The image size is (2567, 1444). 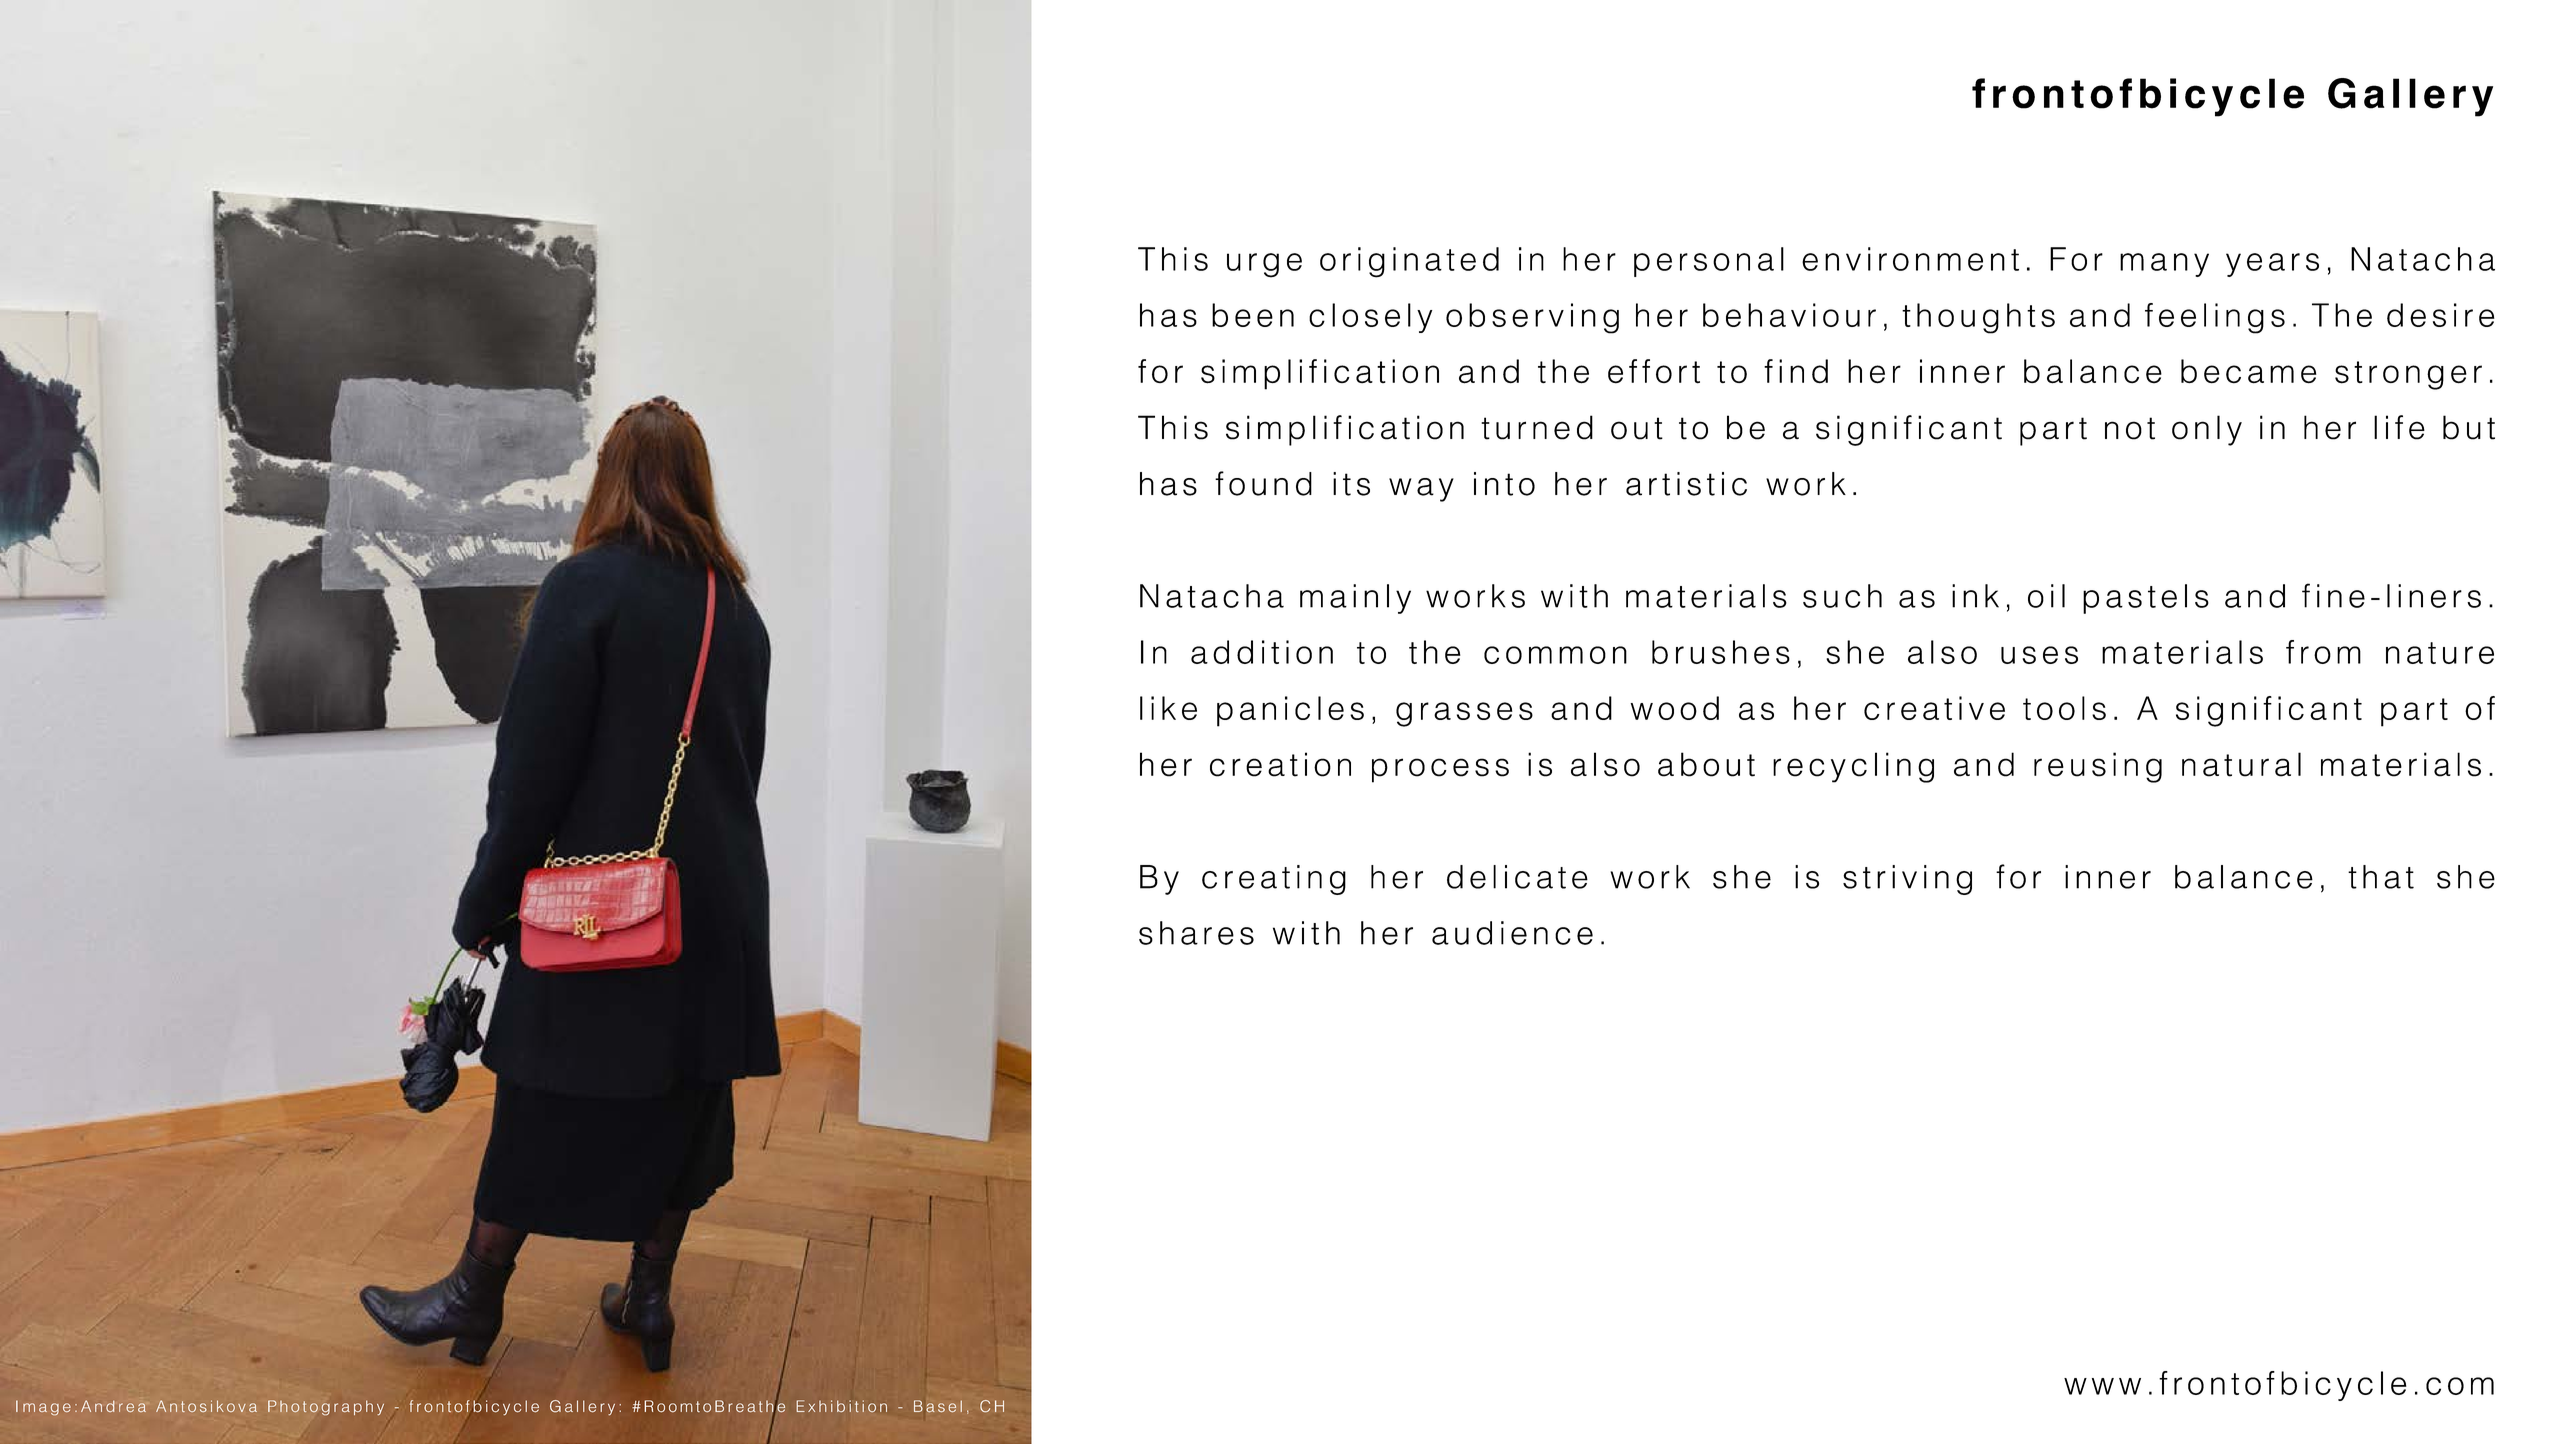 What do you see at coordinates (1907, 880) in the image?
I see `striving` at bounding box center [1907, 880].
